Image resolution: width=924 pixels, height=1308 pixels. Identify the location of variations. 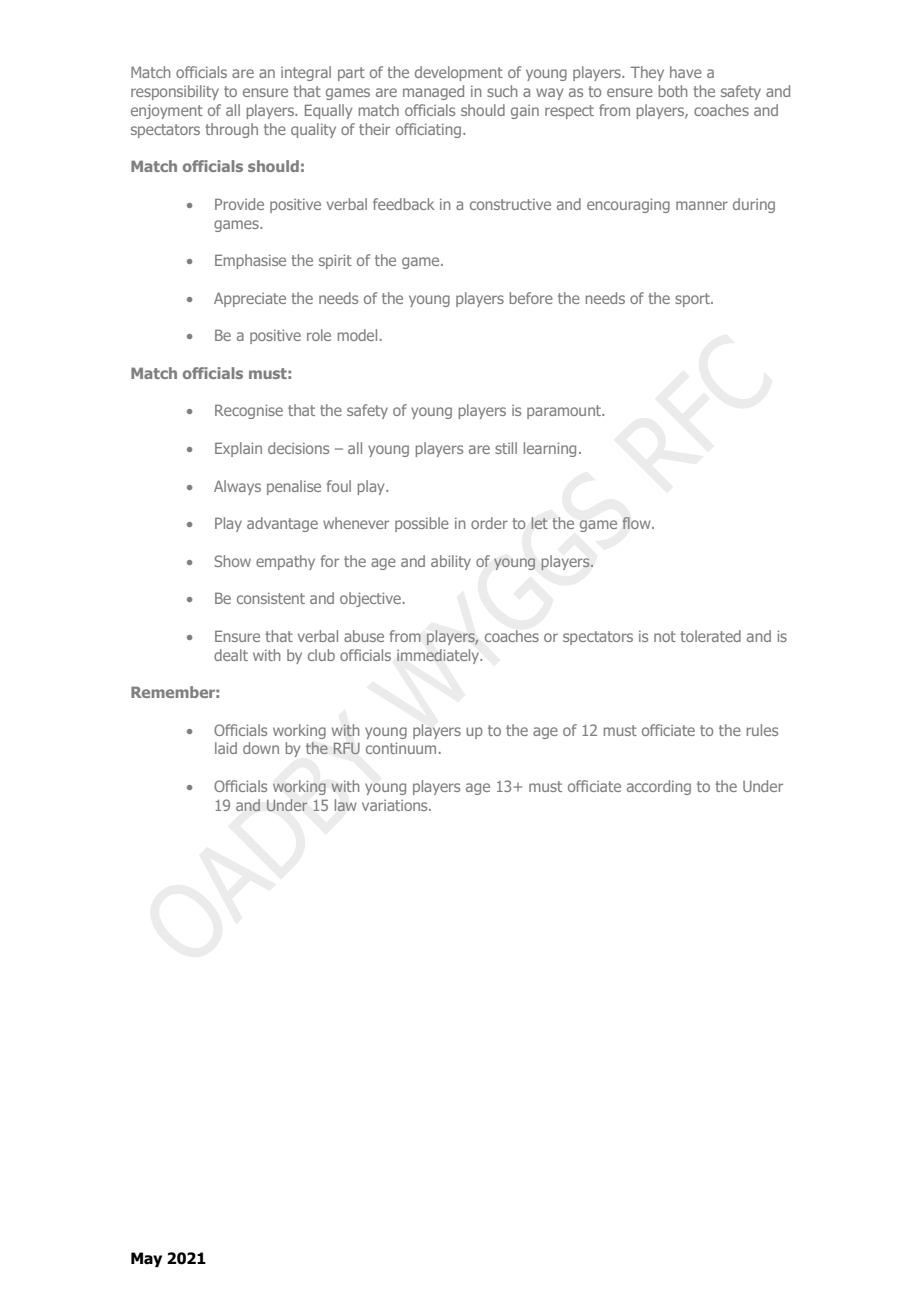
(396, 805).
